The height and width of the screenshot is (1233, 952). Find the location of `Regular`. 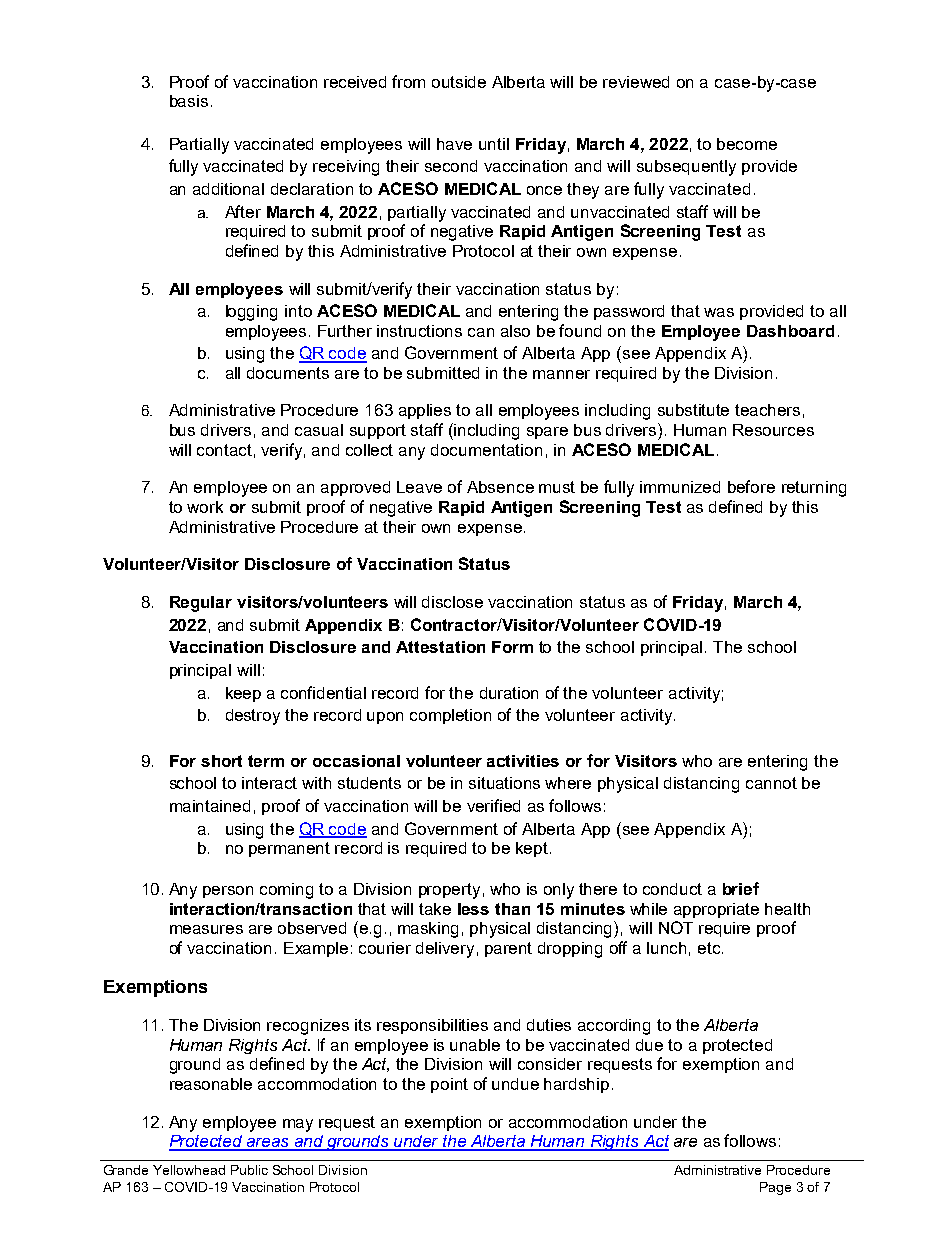

Regular is located at coordinates (201, 604).
